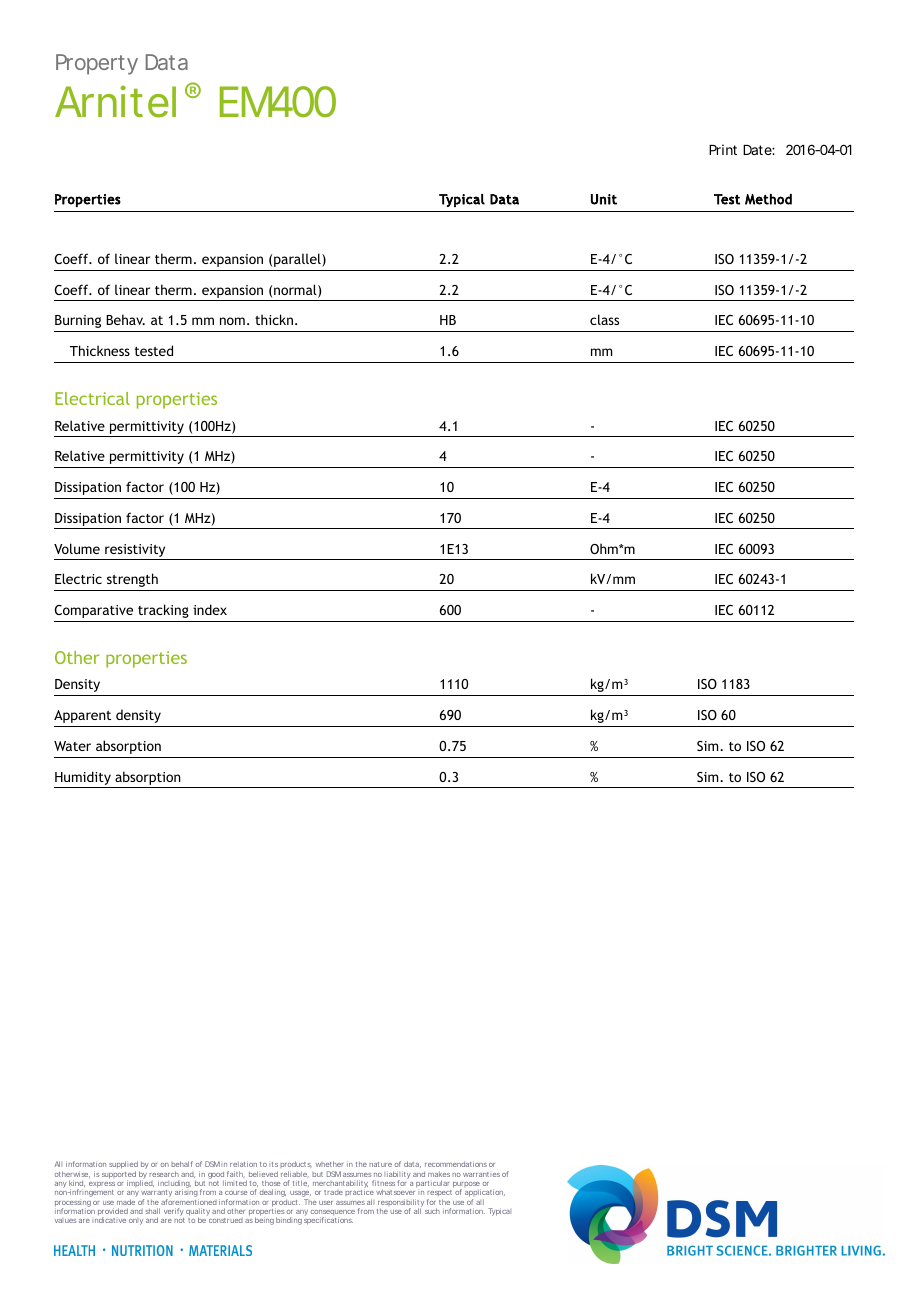 Image resolution: width=924 pixels, height=1308 pixels. Describe the element at coordinates (485, 1194) in the screenshot. I see `application` at that location.
